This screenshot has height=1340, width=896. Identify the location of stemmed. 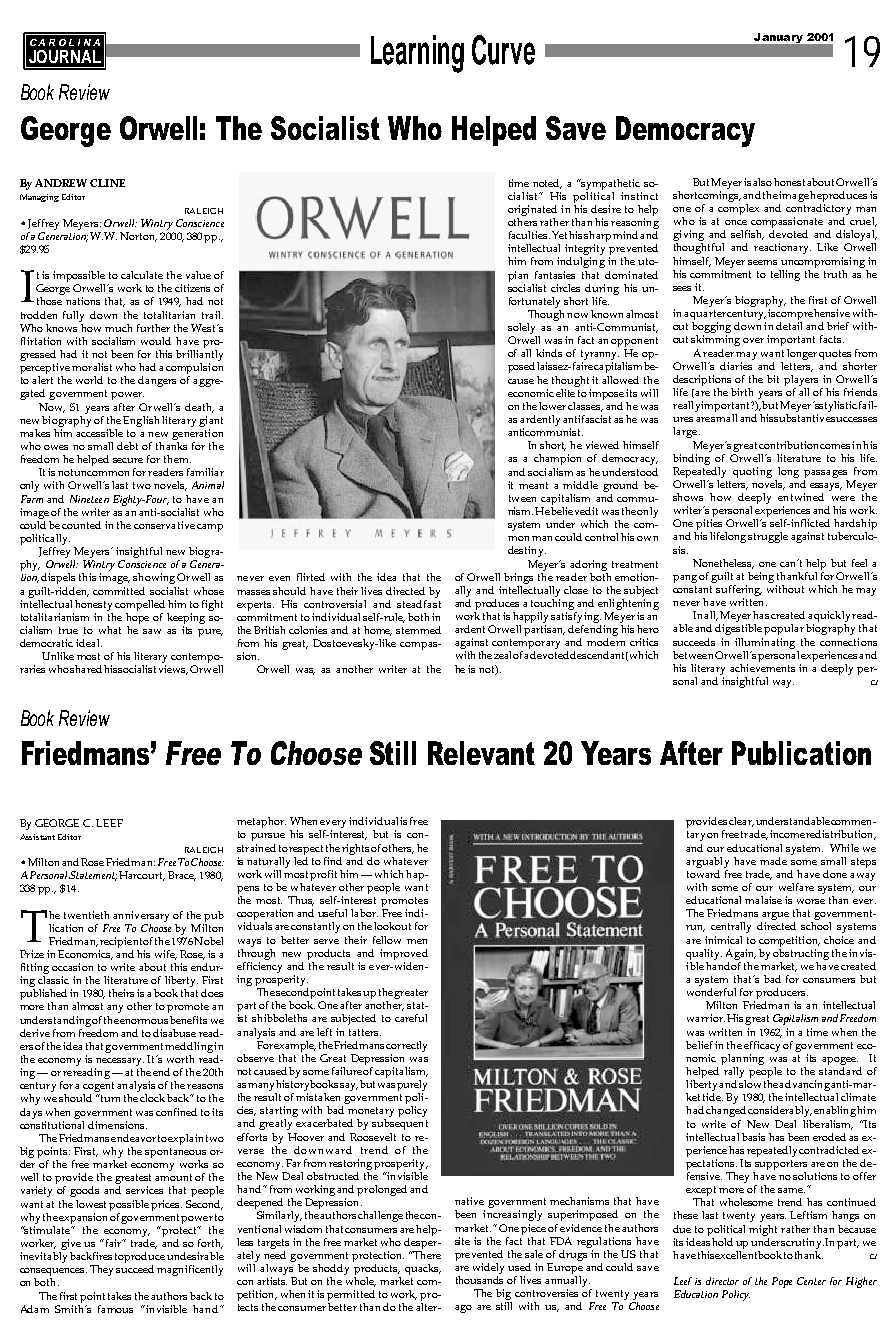
(418, 630).
